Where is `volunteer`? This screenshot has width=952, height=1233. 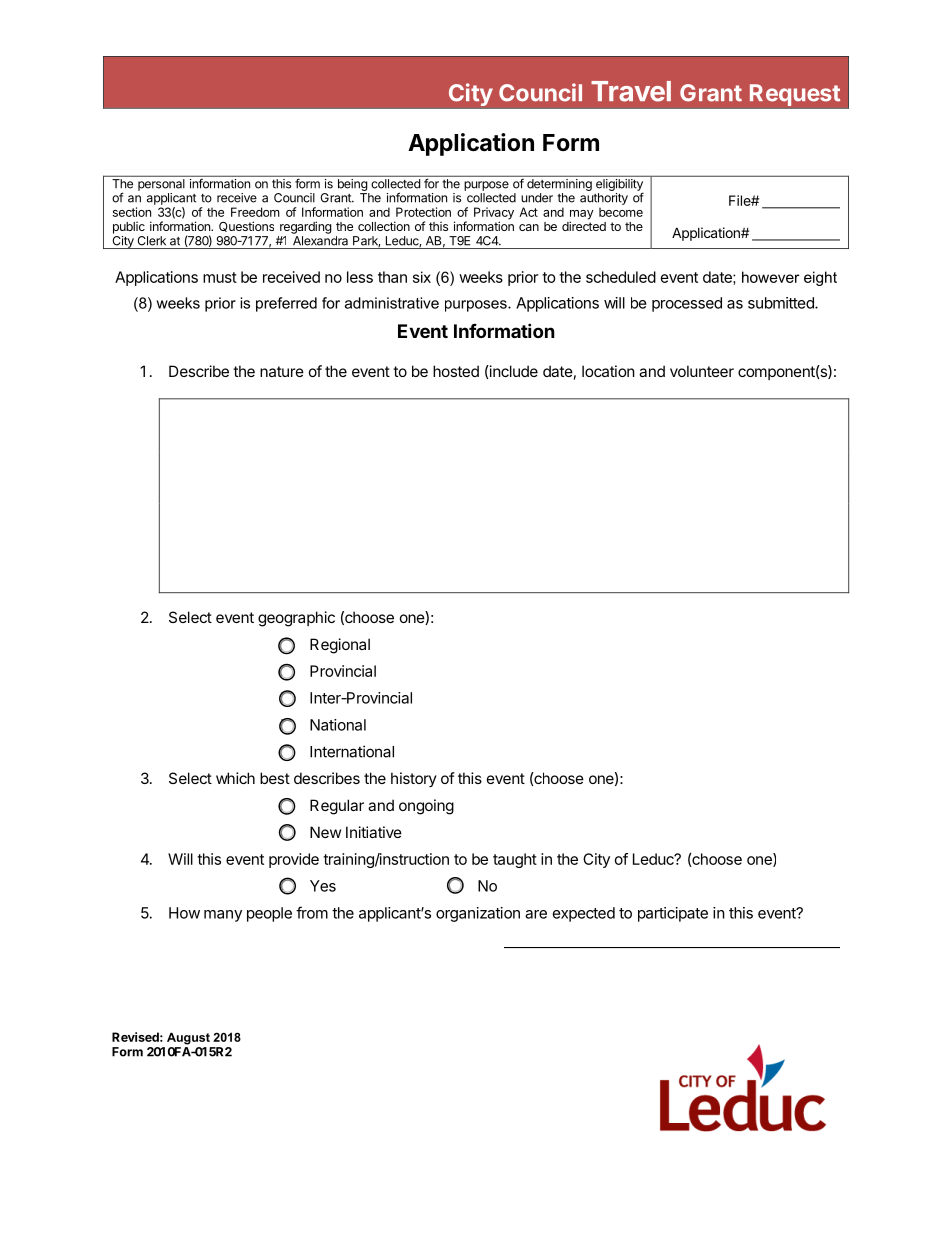 volunteer is located at coordinates (702, 371).
